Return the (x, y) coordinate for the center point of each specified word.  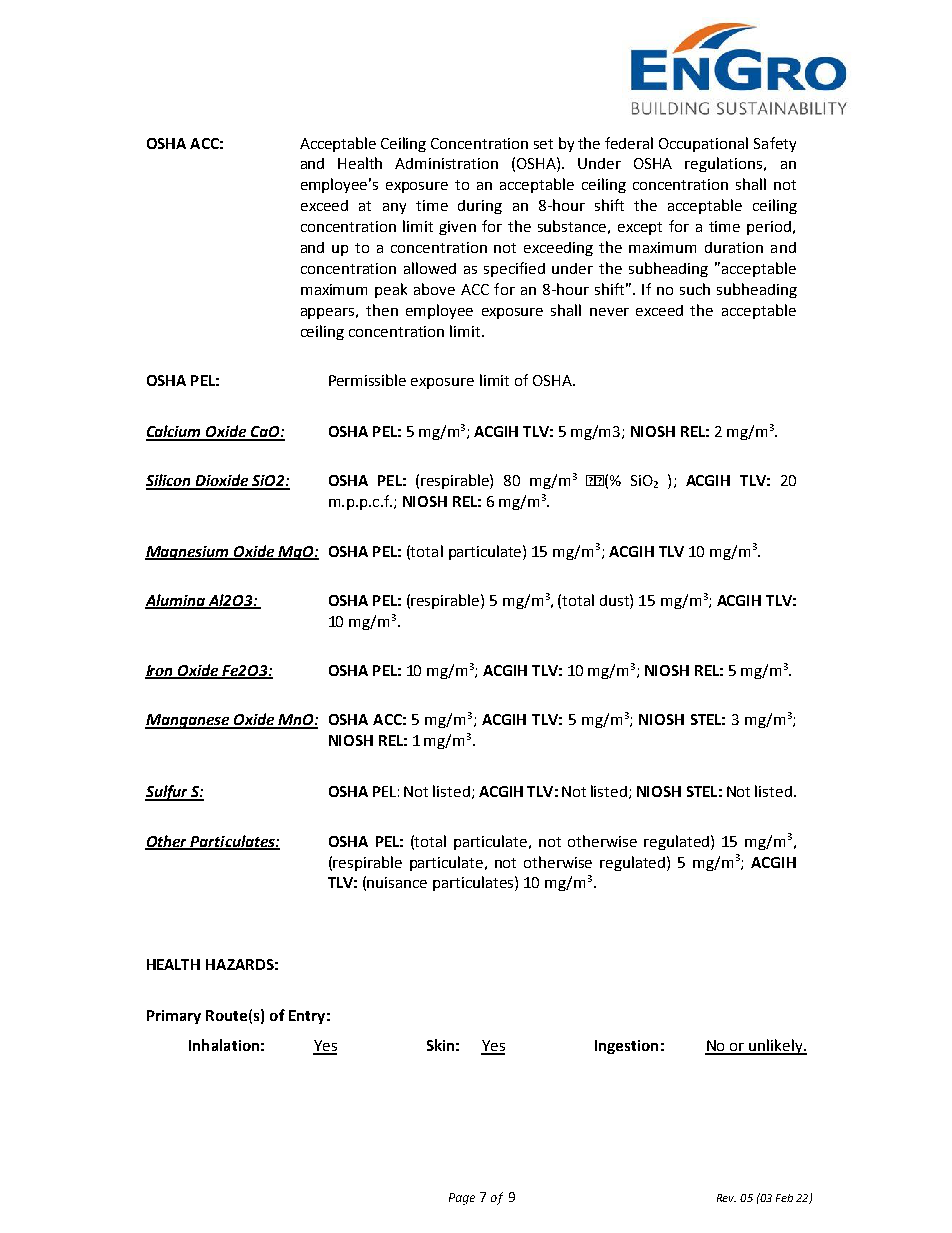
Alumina (176, 601)
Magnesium (188, 553)
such (695, 289)
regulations (725, 164)
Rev (726, 1198)
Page (462, 1199)
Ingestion (626, 1047)
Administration (446, 163)
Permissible (367, 380)
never (609, 312)
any (394, 208)
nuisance (397, 882)
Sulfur (167, 793)
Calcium (175, 432)
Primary (174, 1017)
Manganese (188, 721)
